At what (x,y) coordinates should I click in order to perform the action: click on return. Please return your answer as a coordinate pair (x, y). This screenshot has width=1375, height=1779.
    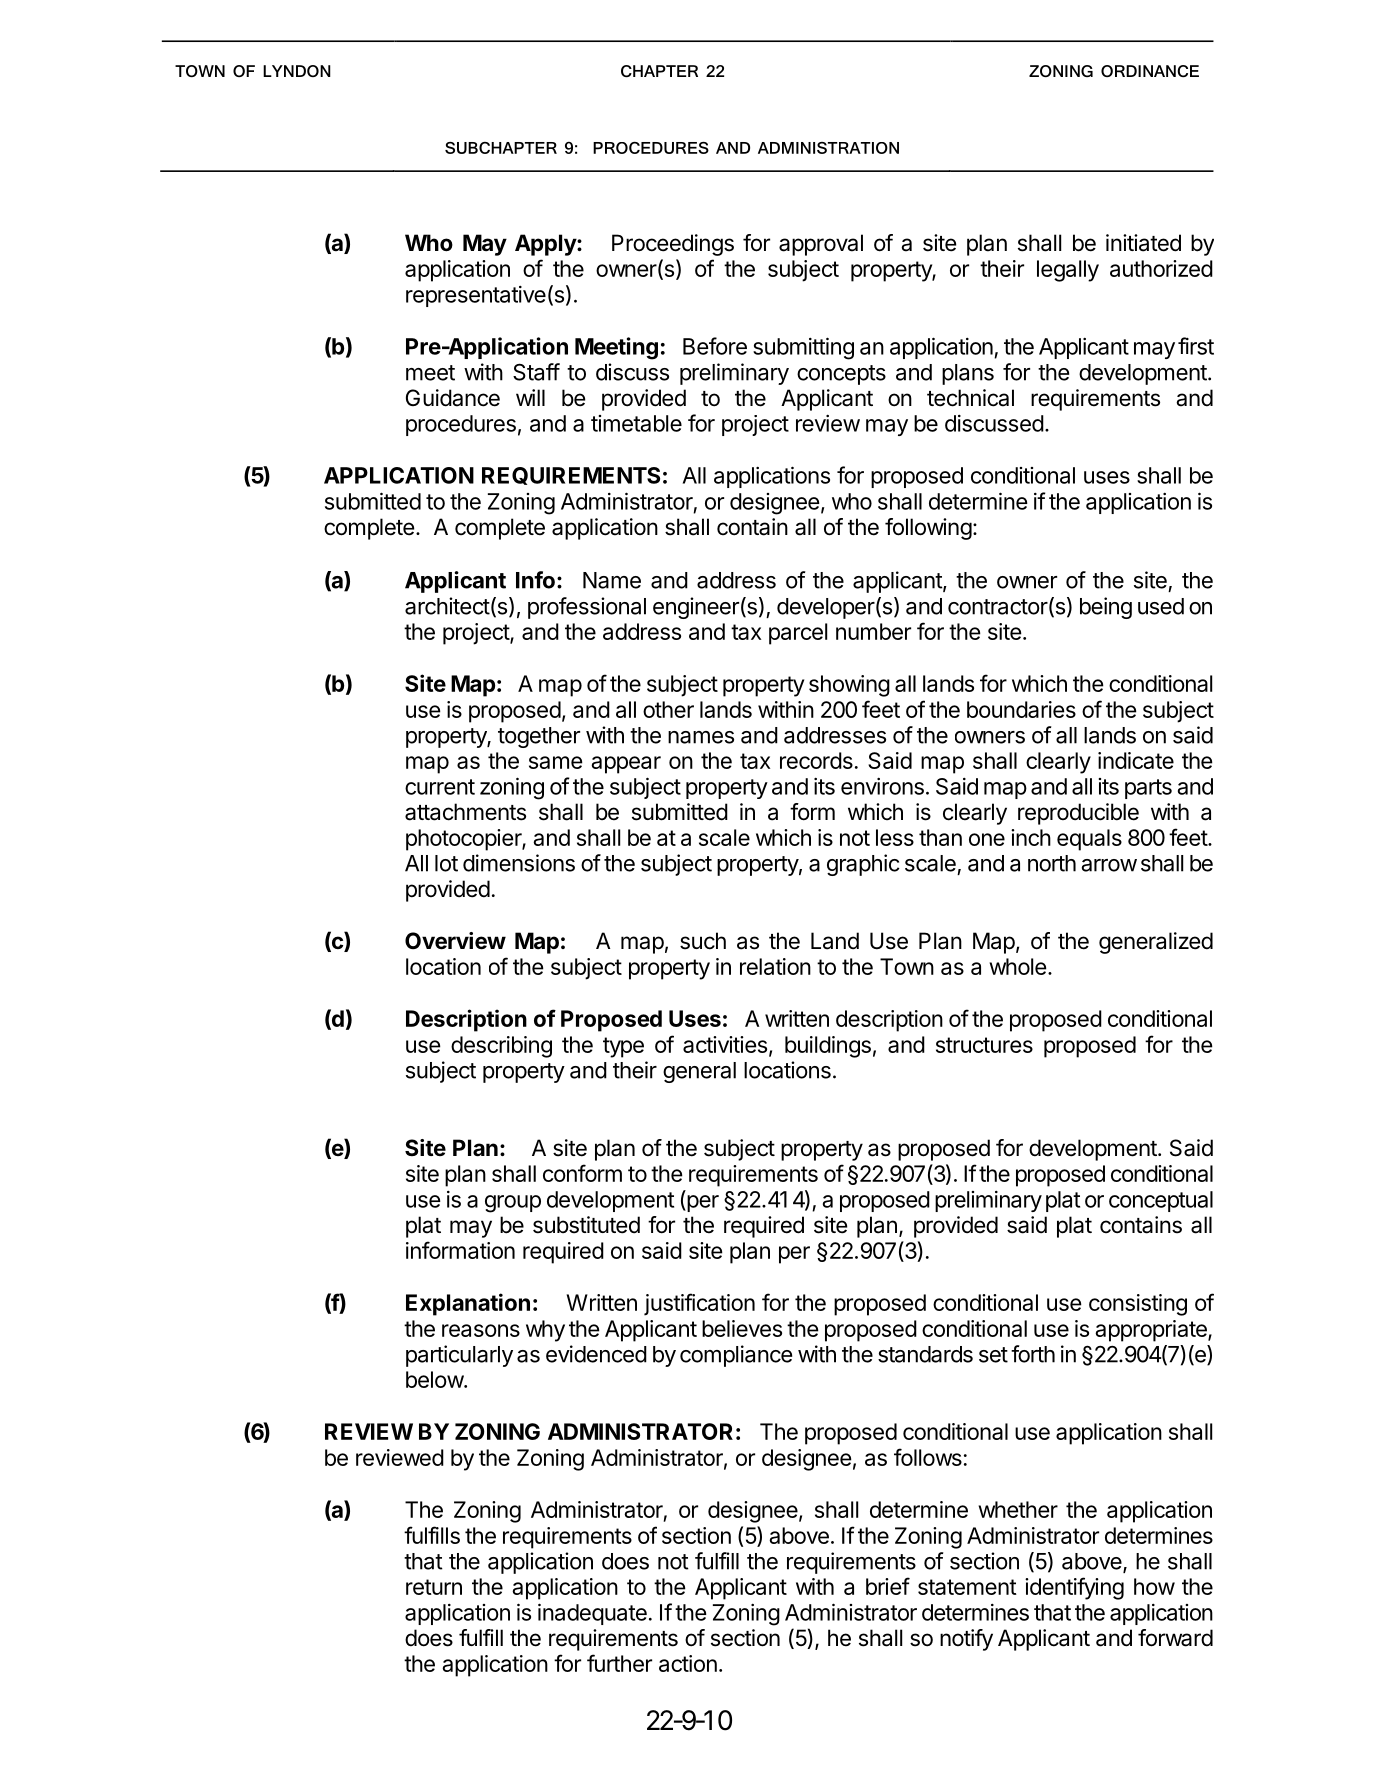
    Looking at the image, I should click on (434, 1587).
